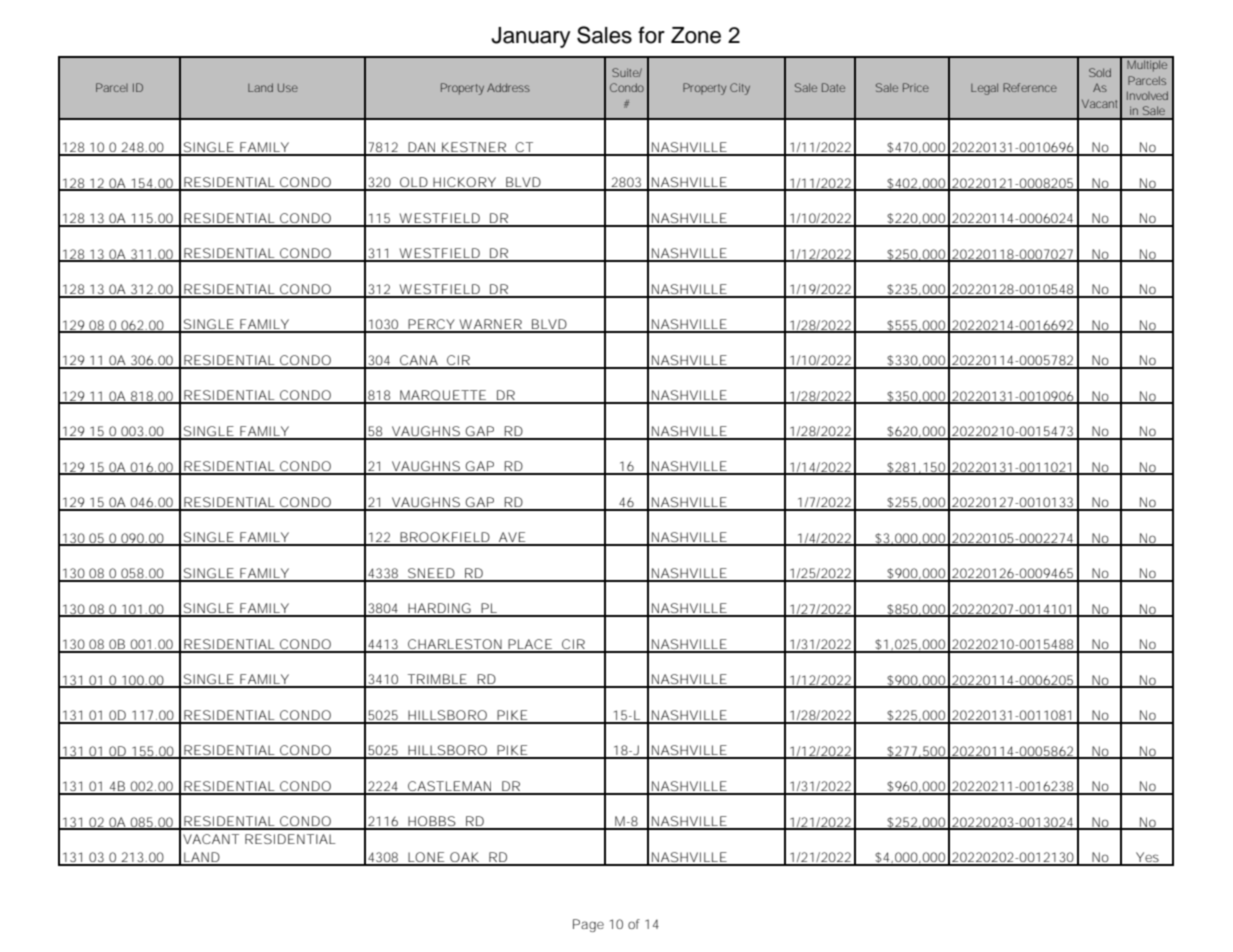 Image resolution: width=1233 pixels, height=952 pixels. Describe the element at coordinates (444, 538) in the page. I see `BROOKFIELD` at that location.
